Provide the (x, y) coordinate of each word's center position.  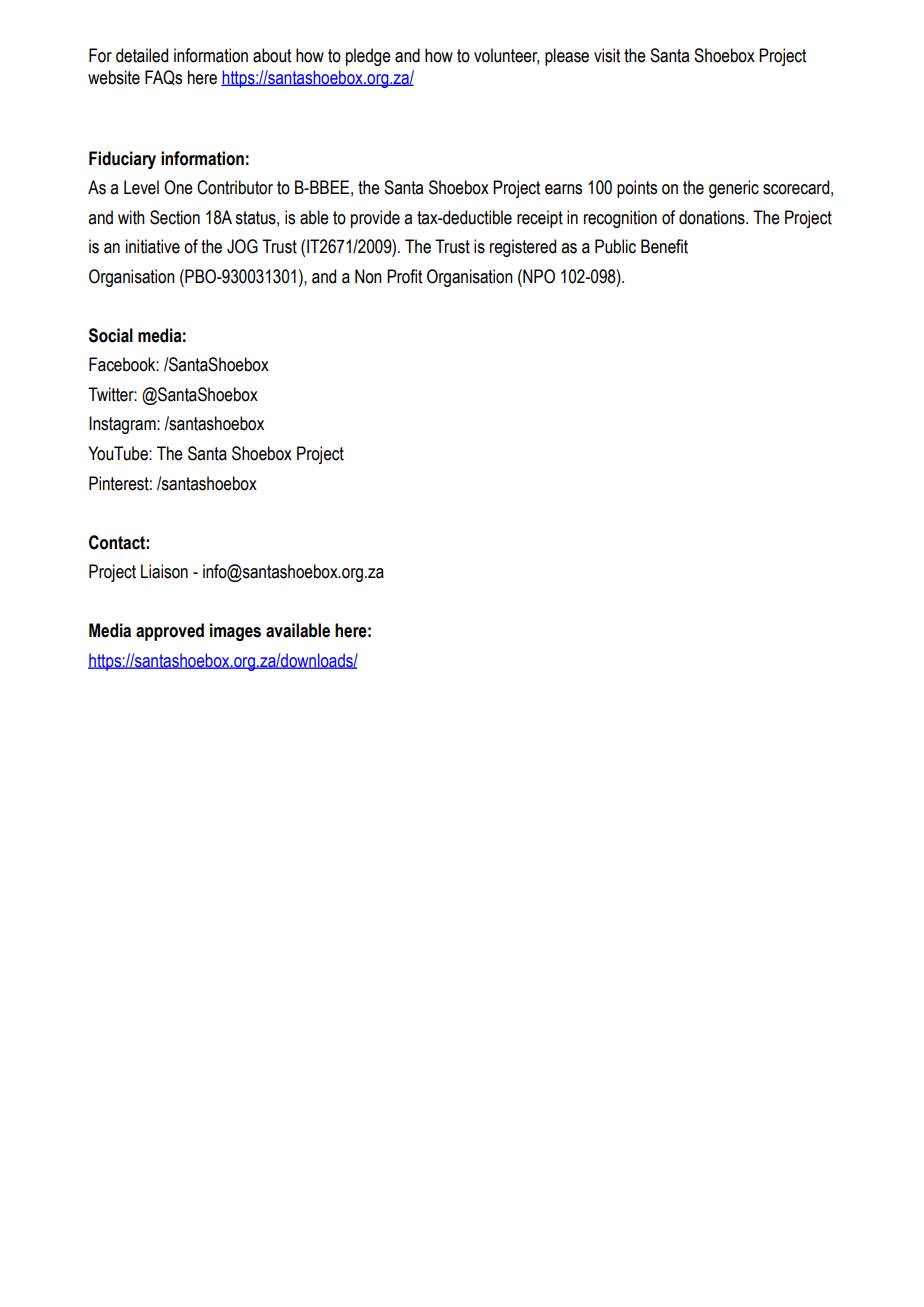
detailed (142, 55)
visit (607, 55)
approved (170, 632)
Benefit (664, 246)
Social (111, 335)
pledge (368, 57)
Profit (404, 276)
